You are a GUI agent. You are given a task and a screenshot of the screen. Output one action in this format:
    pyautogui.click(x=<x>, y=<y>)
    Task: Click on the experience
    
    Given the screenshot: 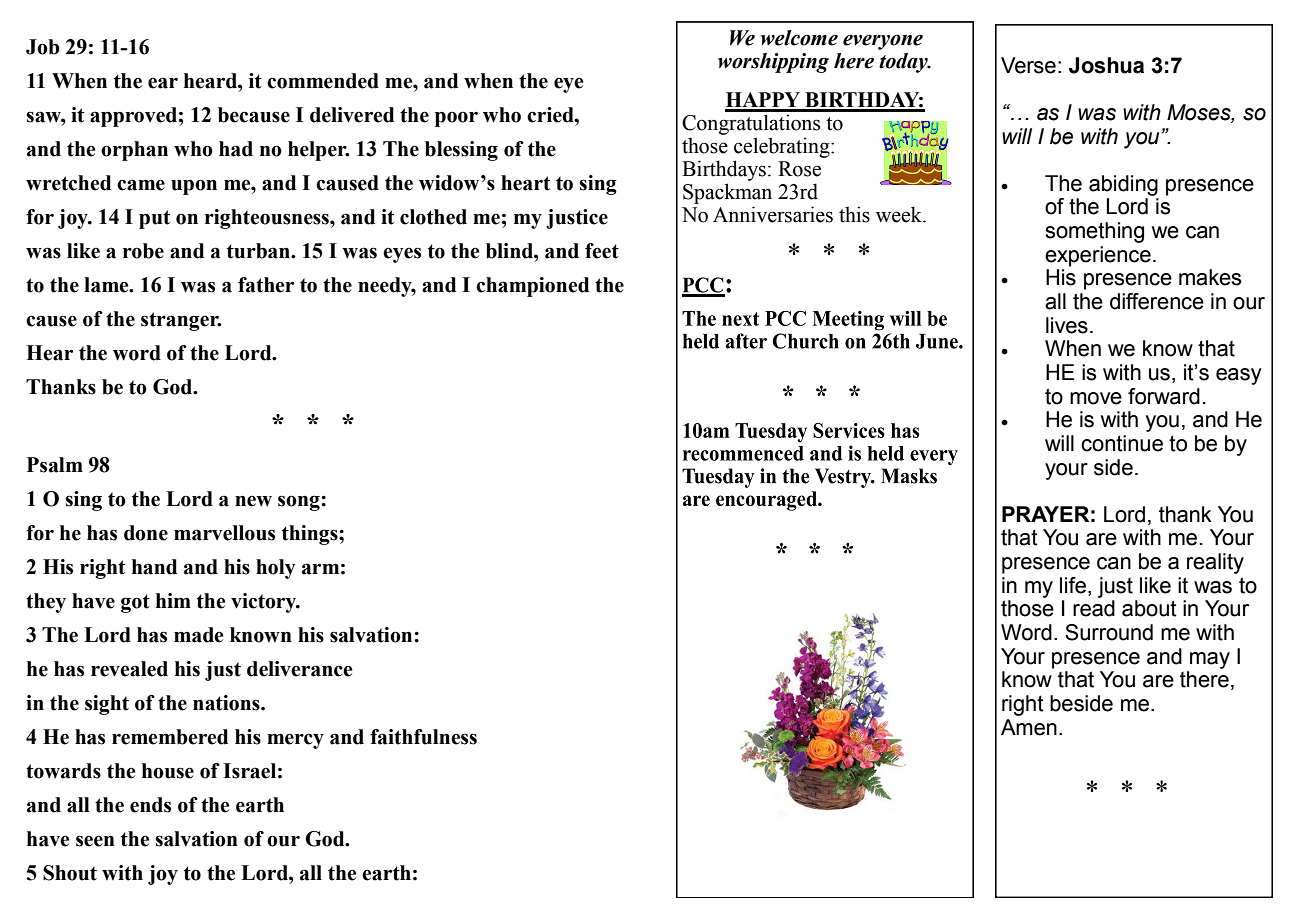 What is the action you would take?
    pyautogui.click(x=1098, y=256)
